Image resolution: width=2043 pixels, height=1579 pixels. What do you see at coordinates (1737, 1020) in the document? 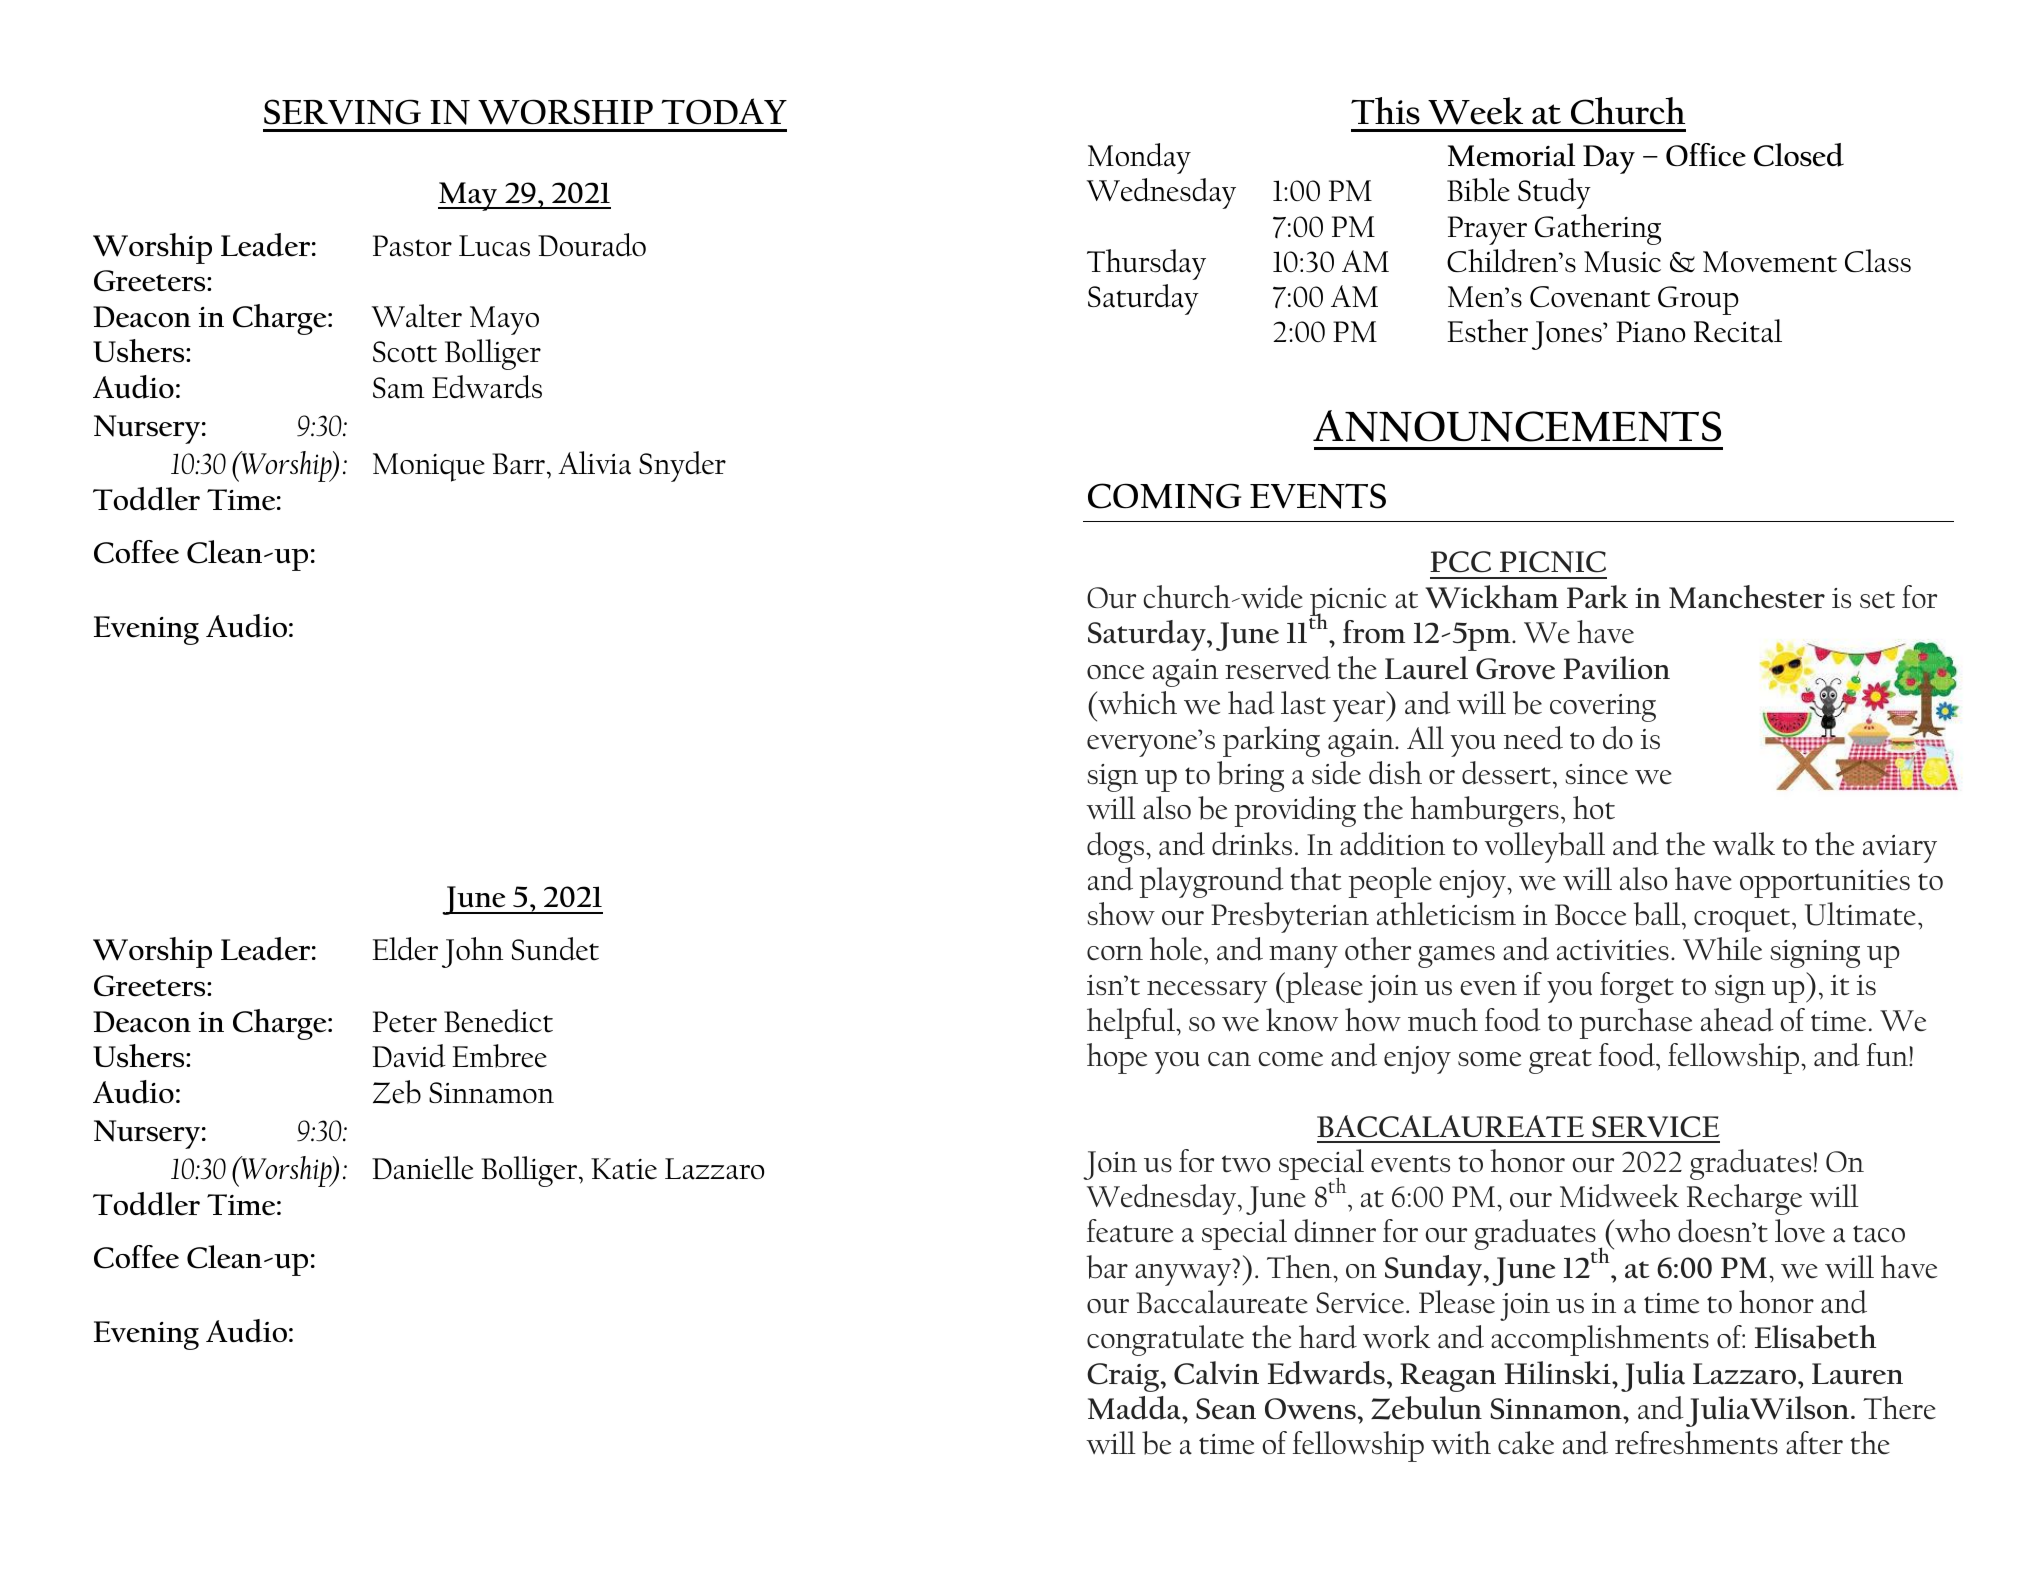
I see `ahead` at bounding box center [1737, 1020].
